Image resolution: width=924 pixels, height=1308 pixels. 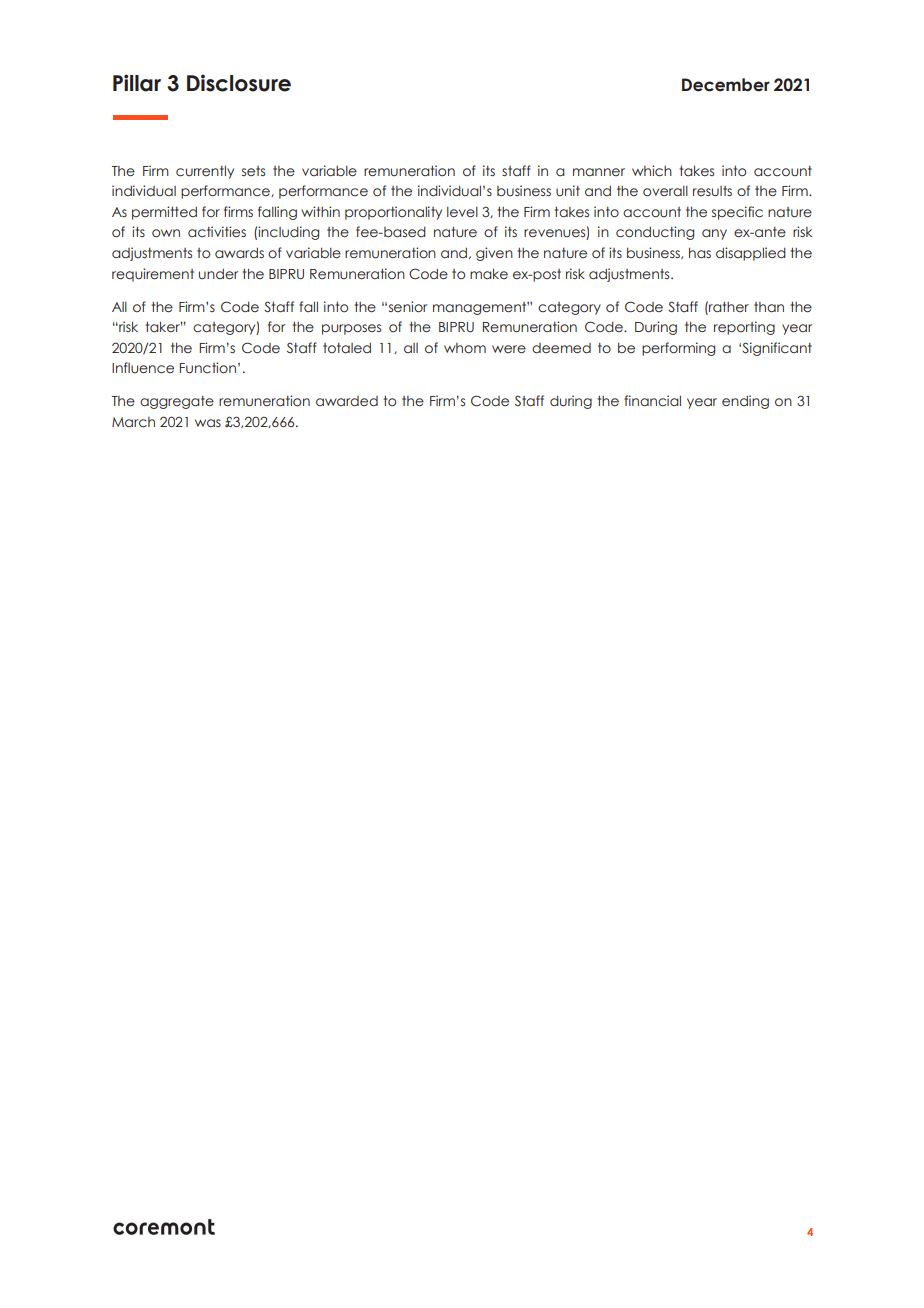 What do you see at coordinates (239, 83) in the document?
I see `Disclosure` at bounding box center [239, 83].
